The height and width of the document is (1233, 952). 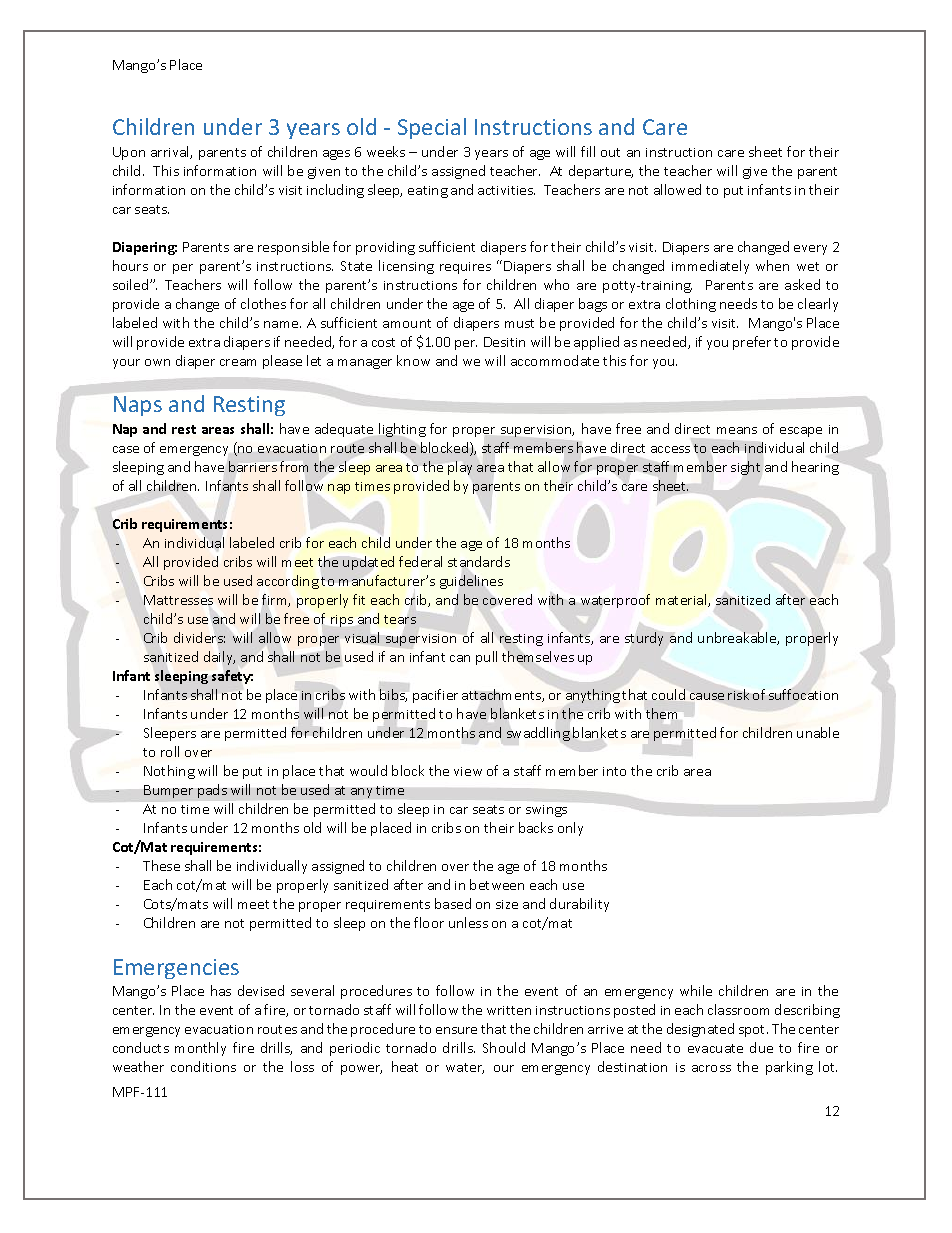 I want to click on monthly, so click(x=200, y=1049).
